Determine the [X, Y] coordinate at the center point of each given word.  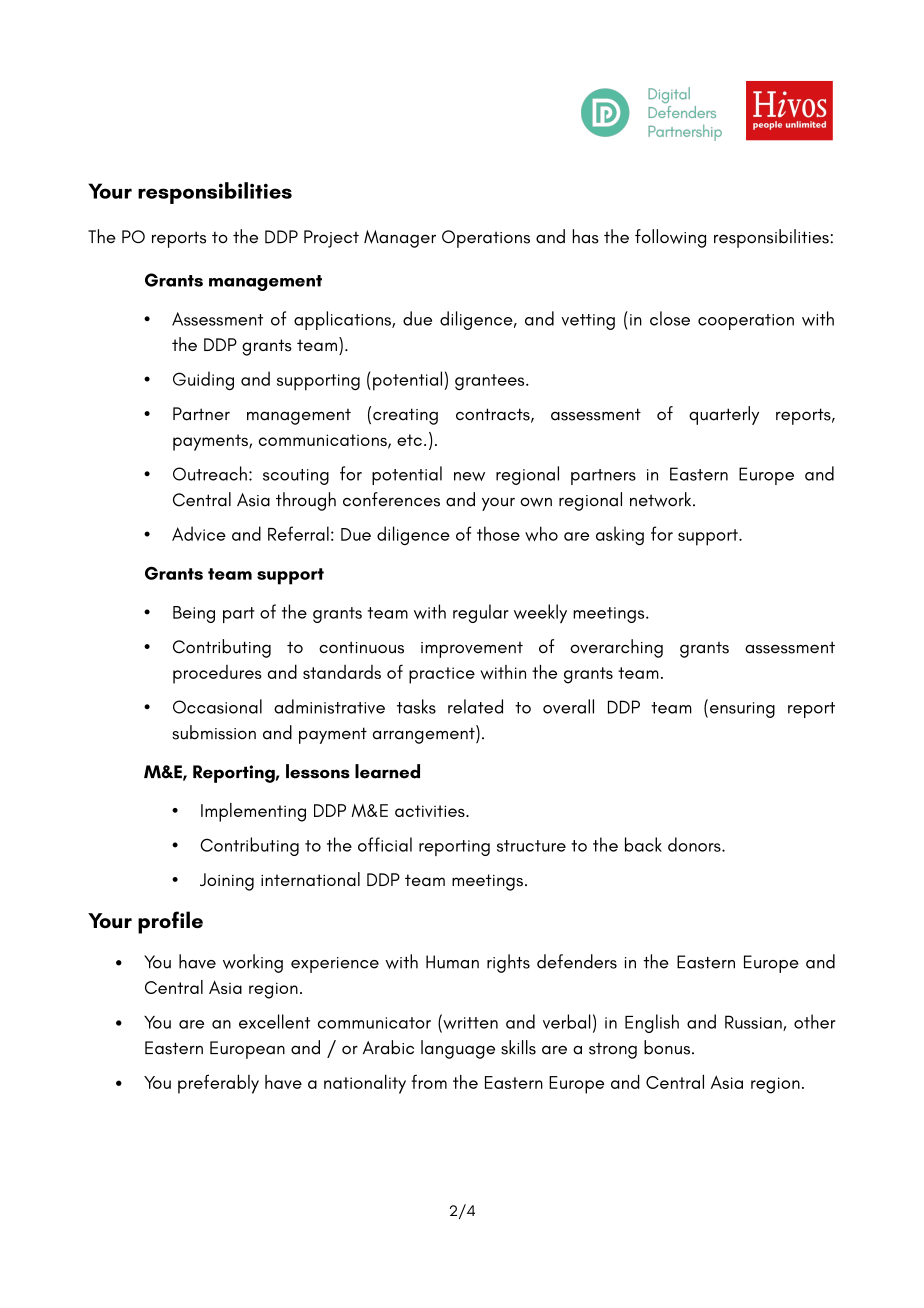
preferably [218, 1084]
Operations [486, 239]
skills [518, 1047]
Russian [754, 1023]
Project [331, 239]
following [670, 238]
